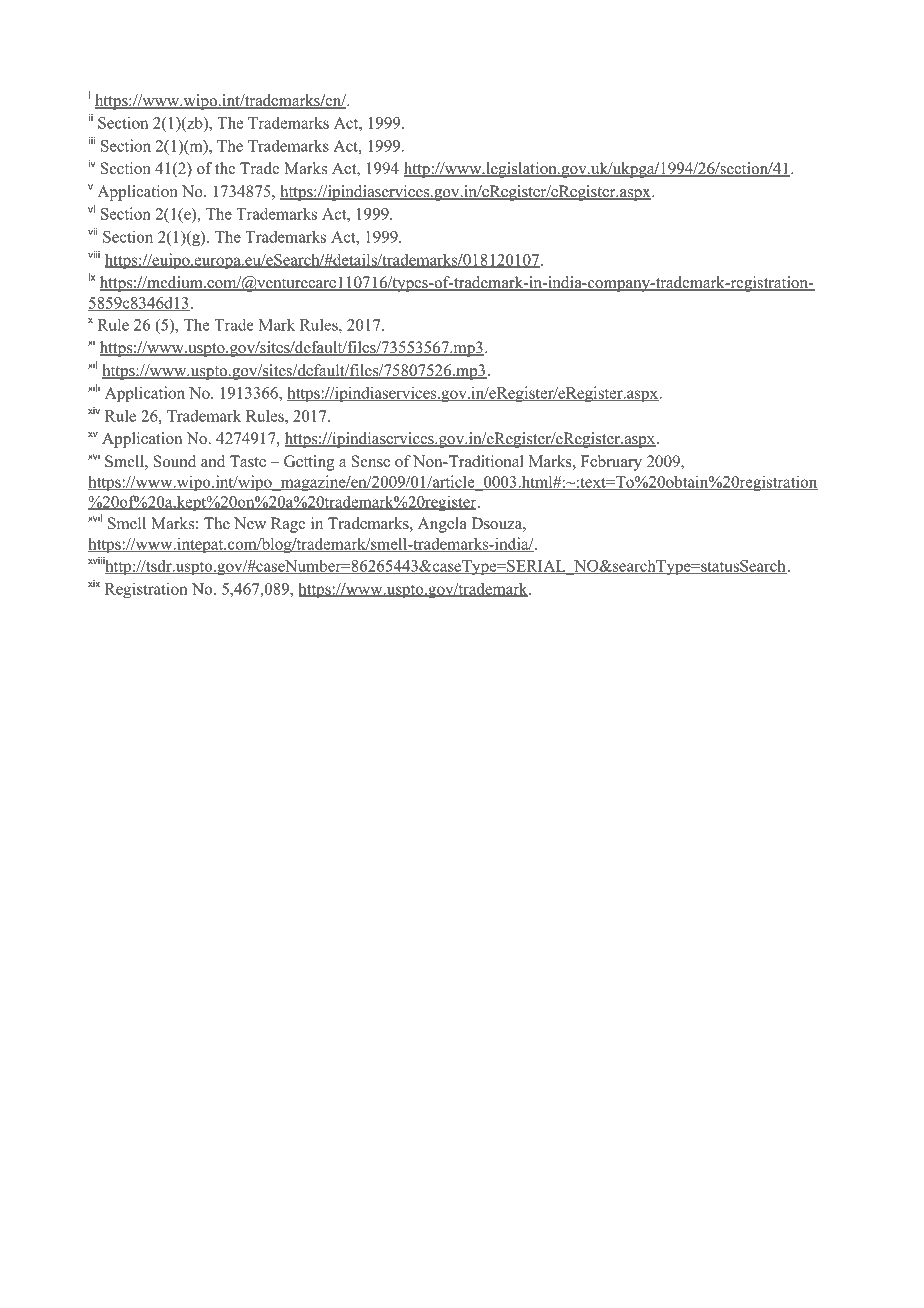 The width and height of the document is (924, 1308). I want to click on Angela, so click(442, 525).
